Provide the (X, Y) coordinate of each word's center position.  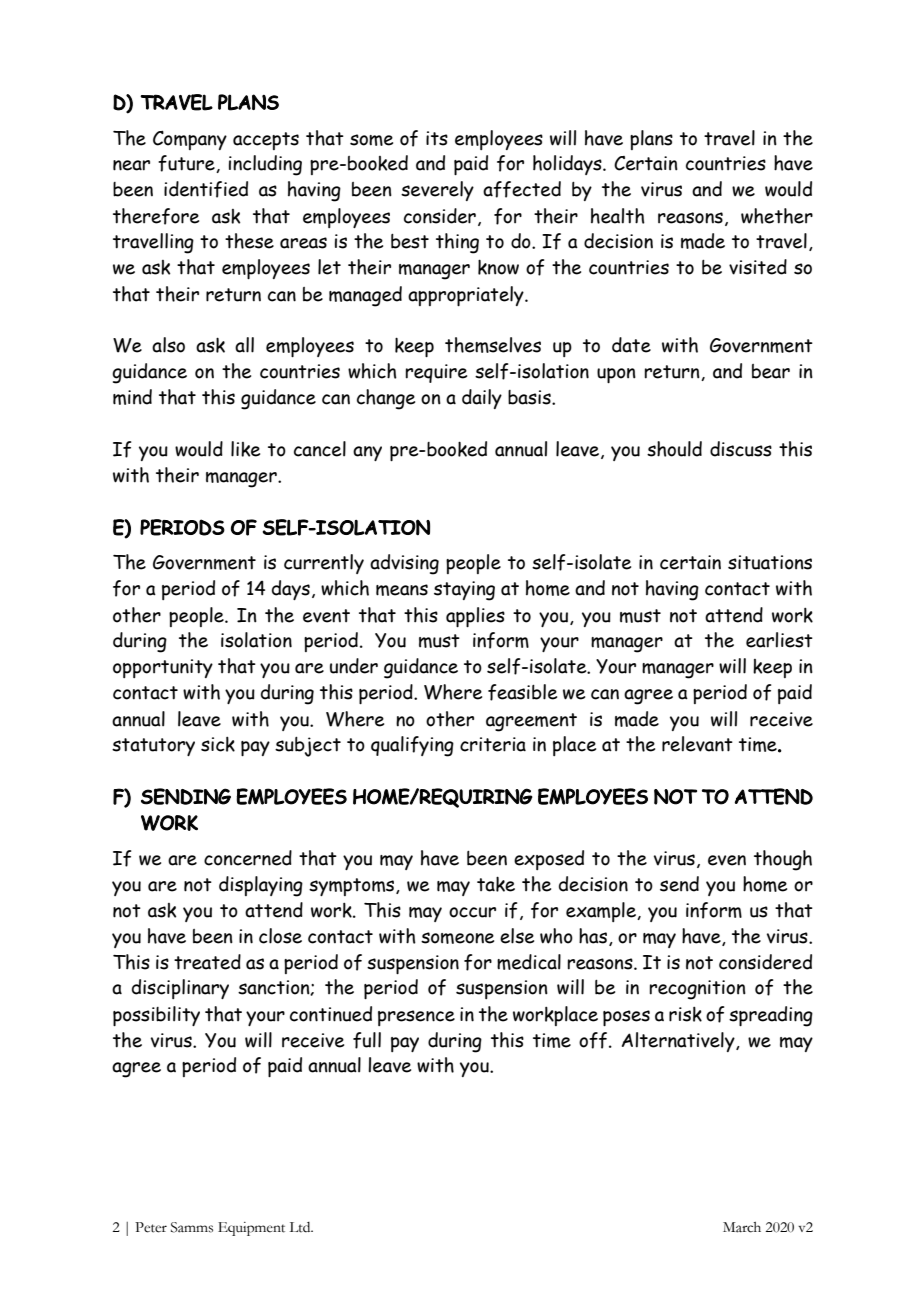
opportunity (163, 668)
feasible (522, 692)
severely (437, 191)
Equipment (251, 1229)
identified (206, 189)
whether (777, 216)
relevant (697, 744)
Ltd (301, 1227)
